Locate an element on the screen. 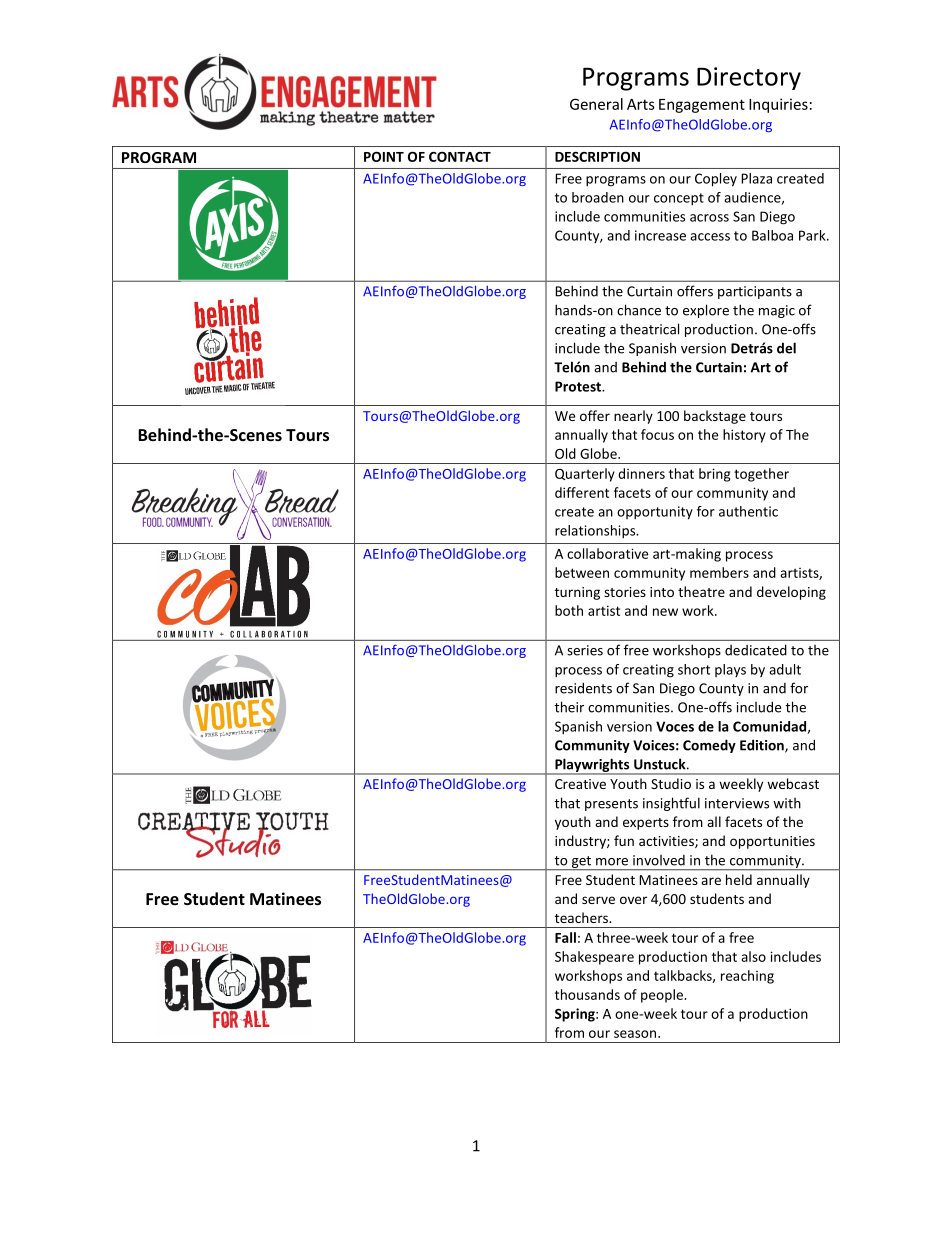  authentic is located at coordinates (748, 511).
